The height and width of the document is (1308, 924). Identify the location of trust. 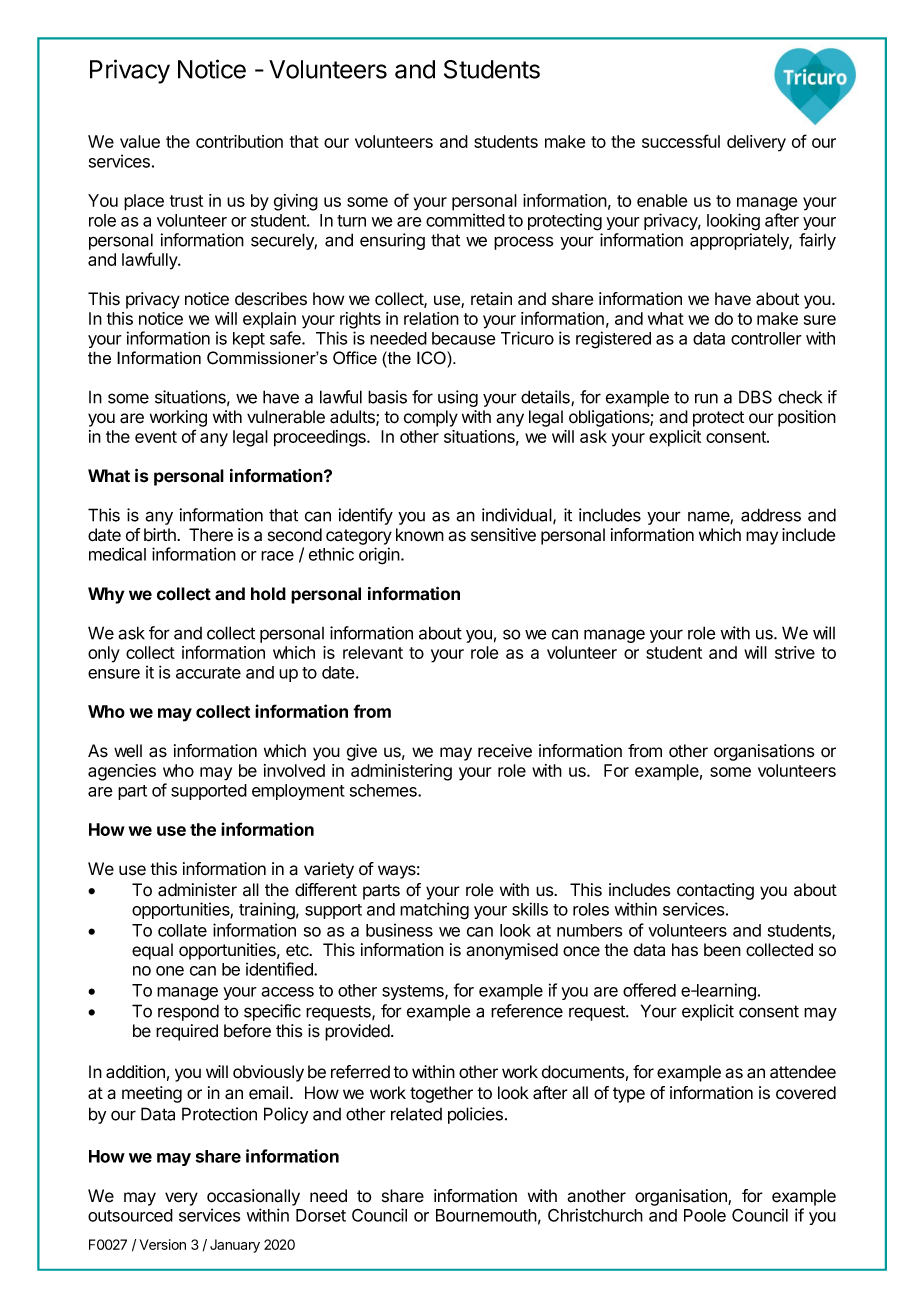
(186, 201).
